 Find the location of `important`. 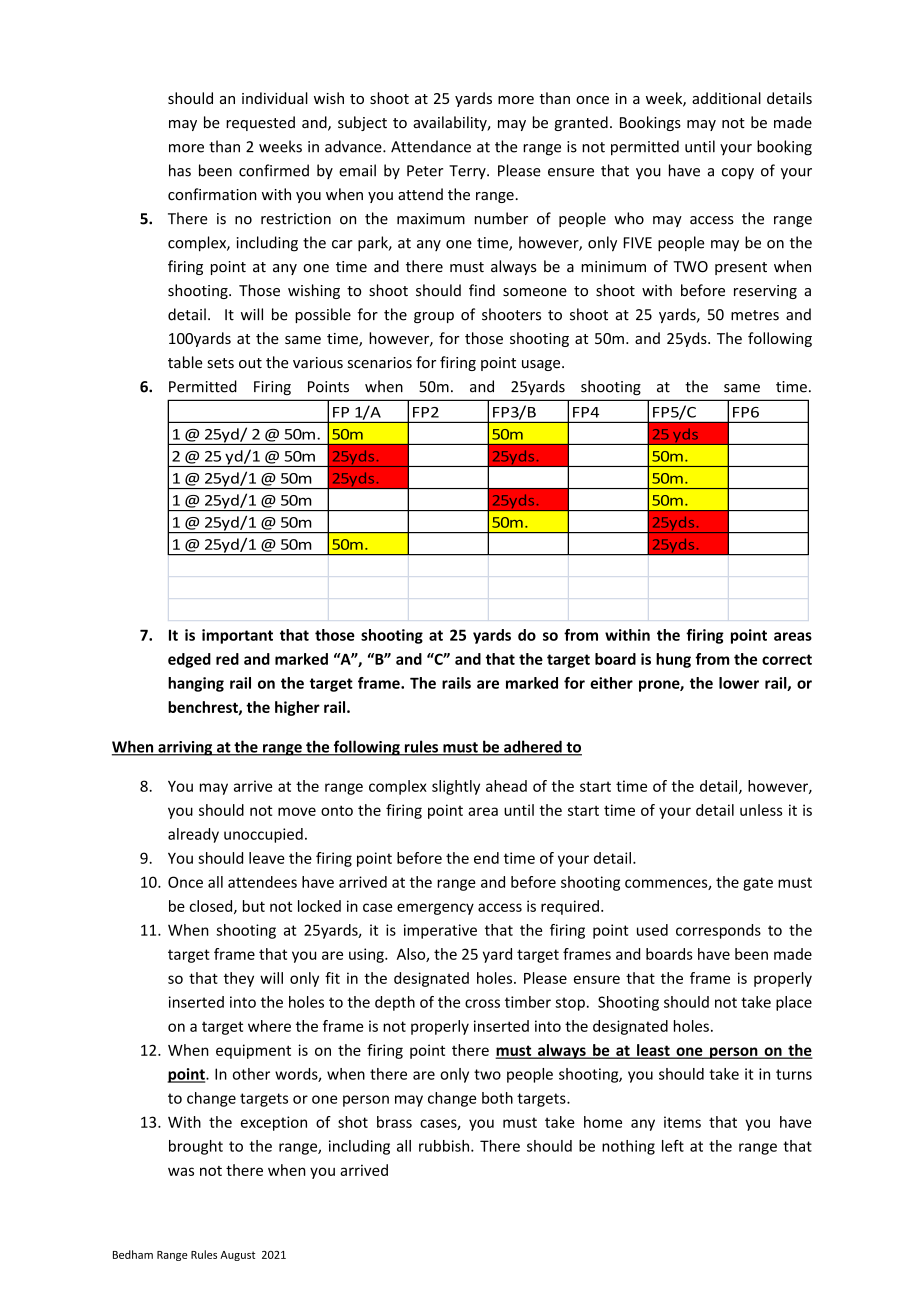

important is located at coordinates (237, 636).
